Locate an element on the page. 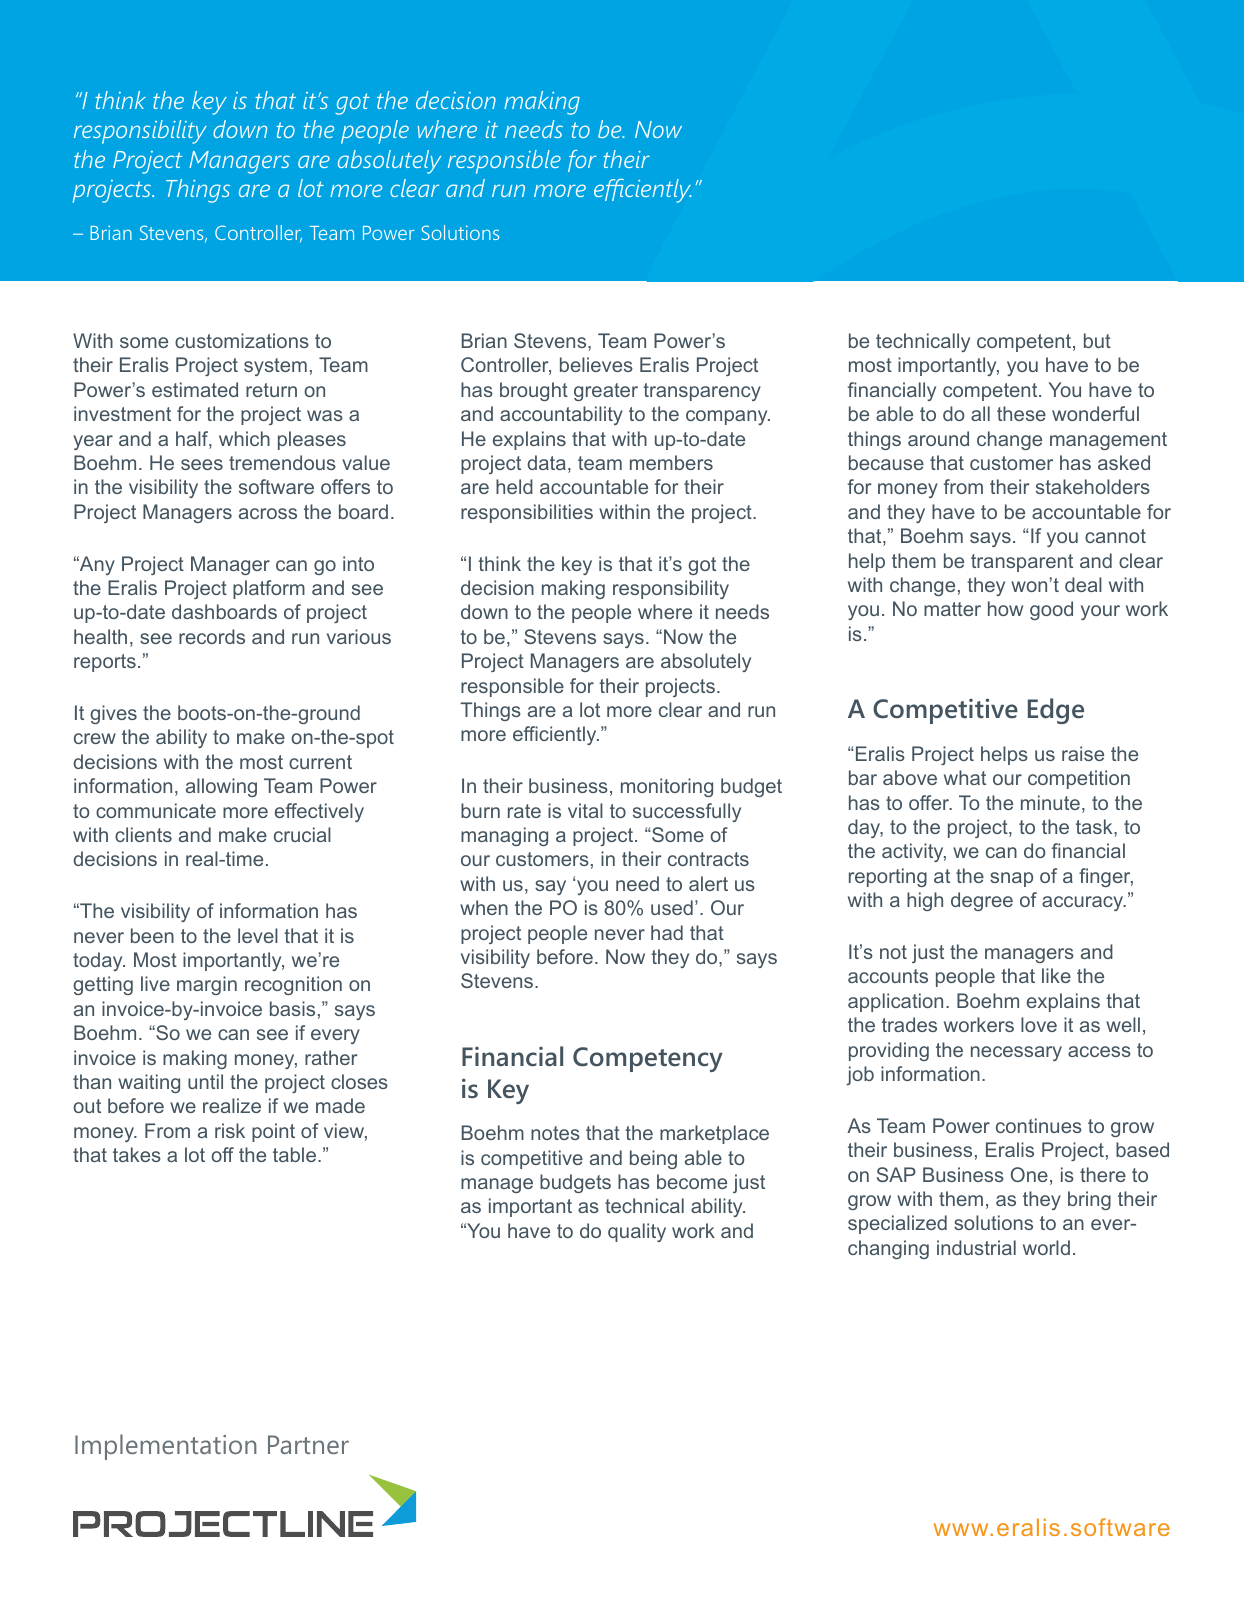  used is located at coordinates (672, 907).
